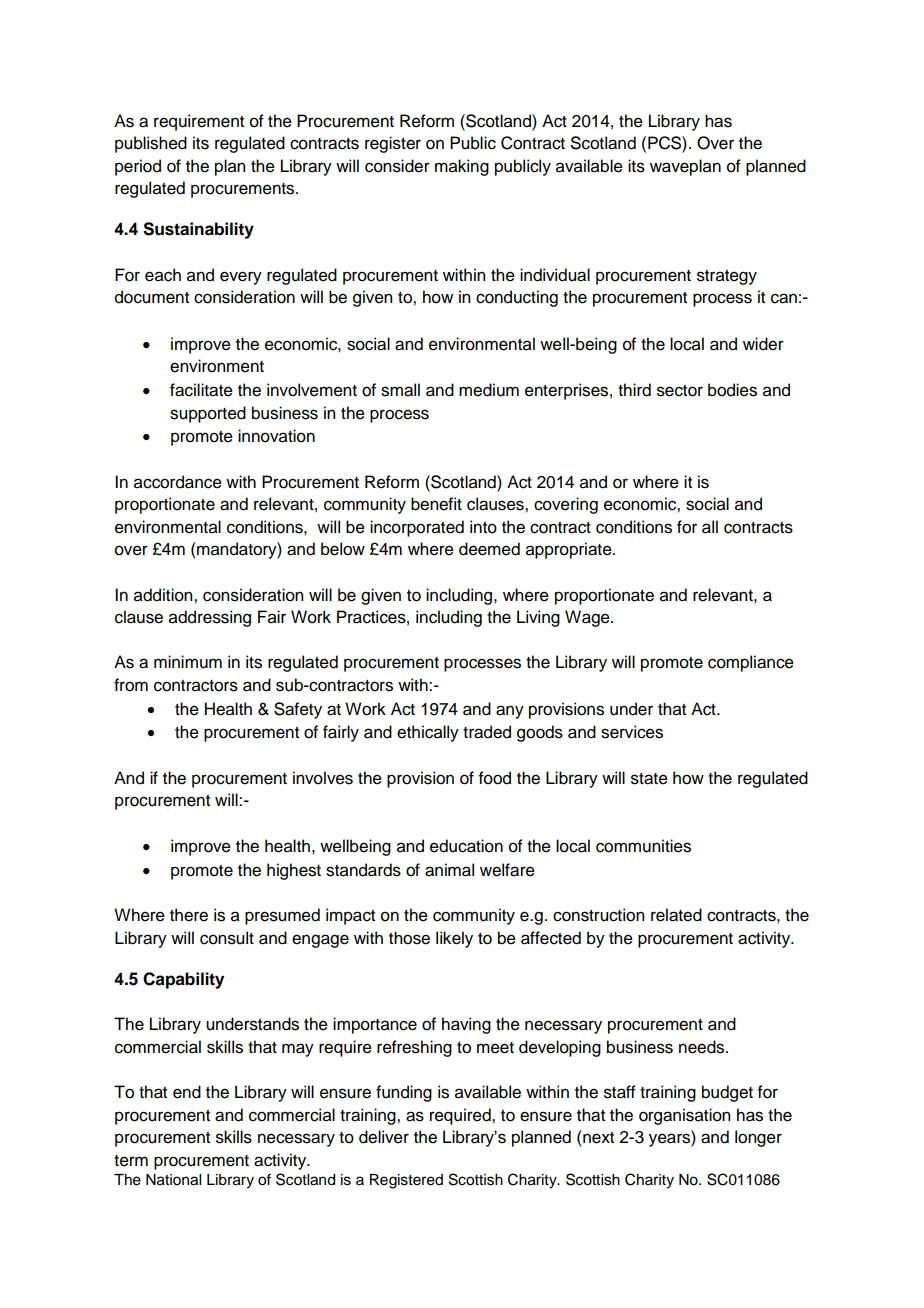 This screenshot has height=1308, width=924. I want to click on making, so click(462, 167).
